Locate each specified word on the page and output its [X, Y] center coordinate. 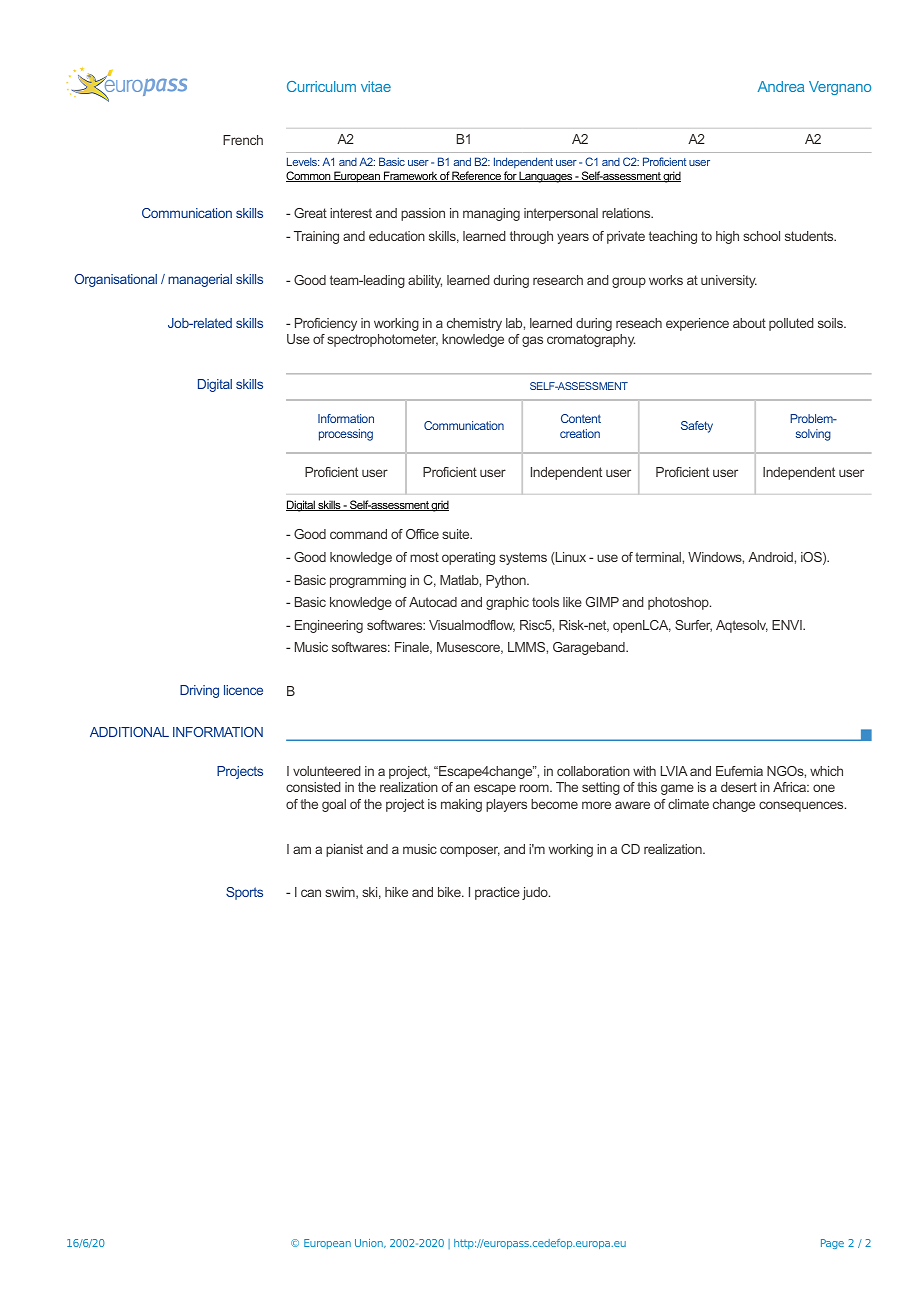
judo [536, 893]
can [311, 893]
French [243, 140]
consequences [802, 806]
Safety [697, 427]
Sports [244, 893]
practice [497, 893]
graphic [507, 603]
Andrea [781, 86]
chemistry [474, 324]
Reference [477, 176]
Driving [199, 691]
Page [832, 1244]
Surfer [693, 626]
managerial [200, 280]
